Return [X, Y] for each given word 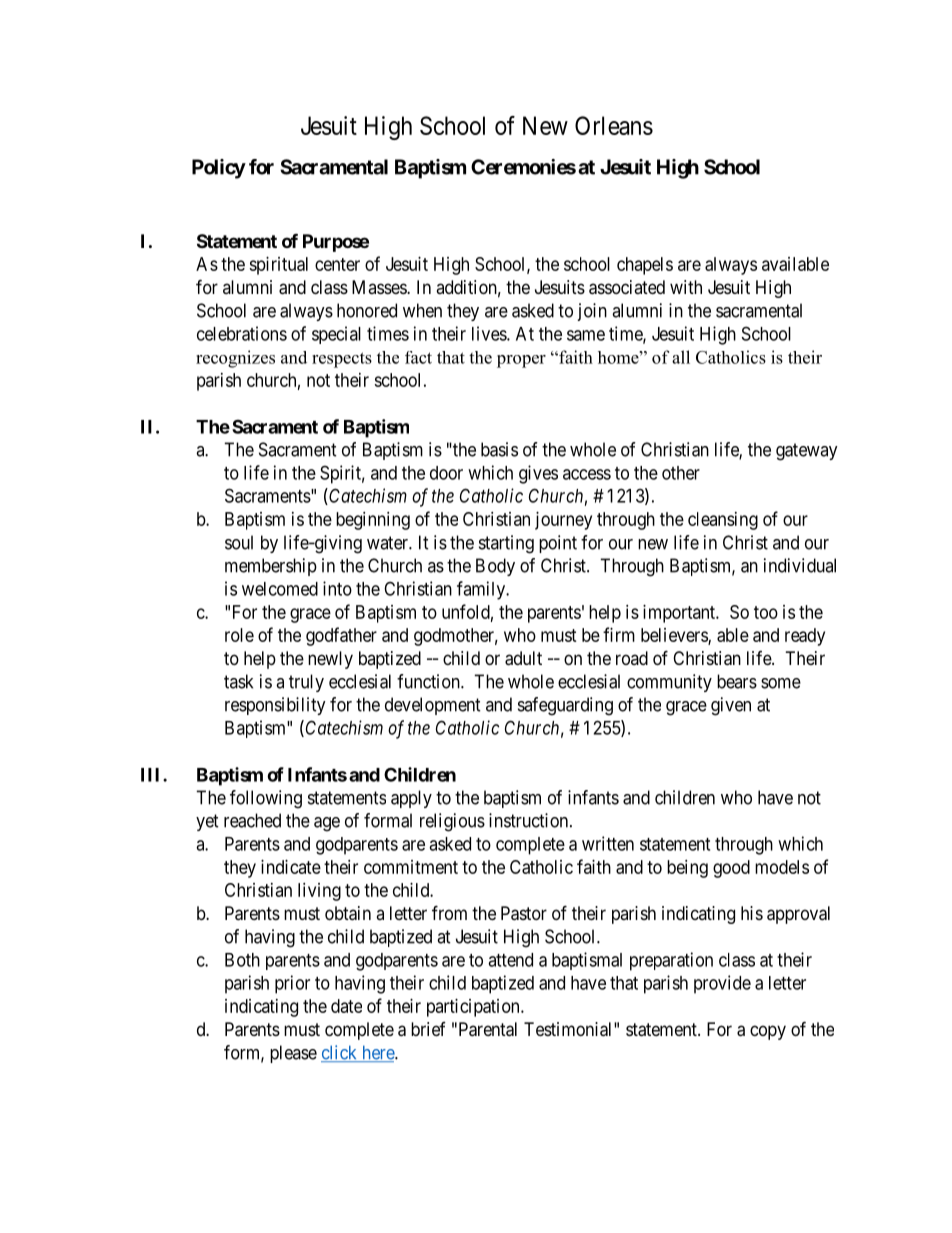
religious [452, 822]
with [686, 287]
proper [521, 361]
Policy [219, 169]
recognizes [235, 359]
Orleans [614, 125]
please [293, 1054]
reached [252, 820]
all [681, 357]
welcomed [280, 589]
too [766, 612]
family [482, 590]
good [731, 869]
